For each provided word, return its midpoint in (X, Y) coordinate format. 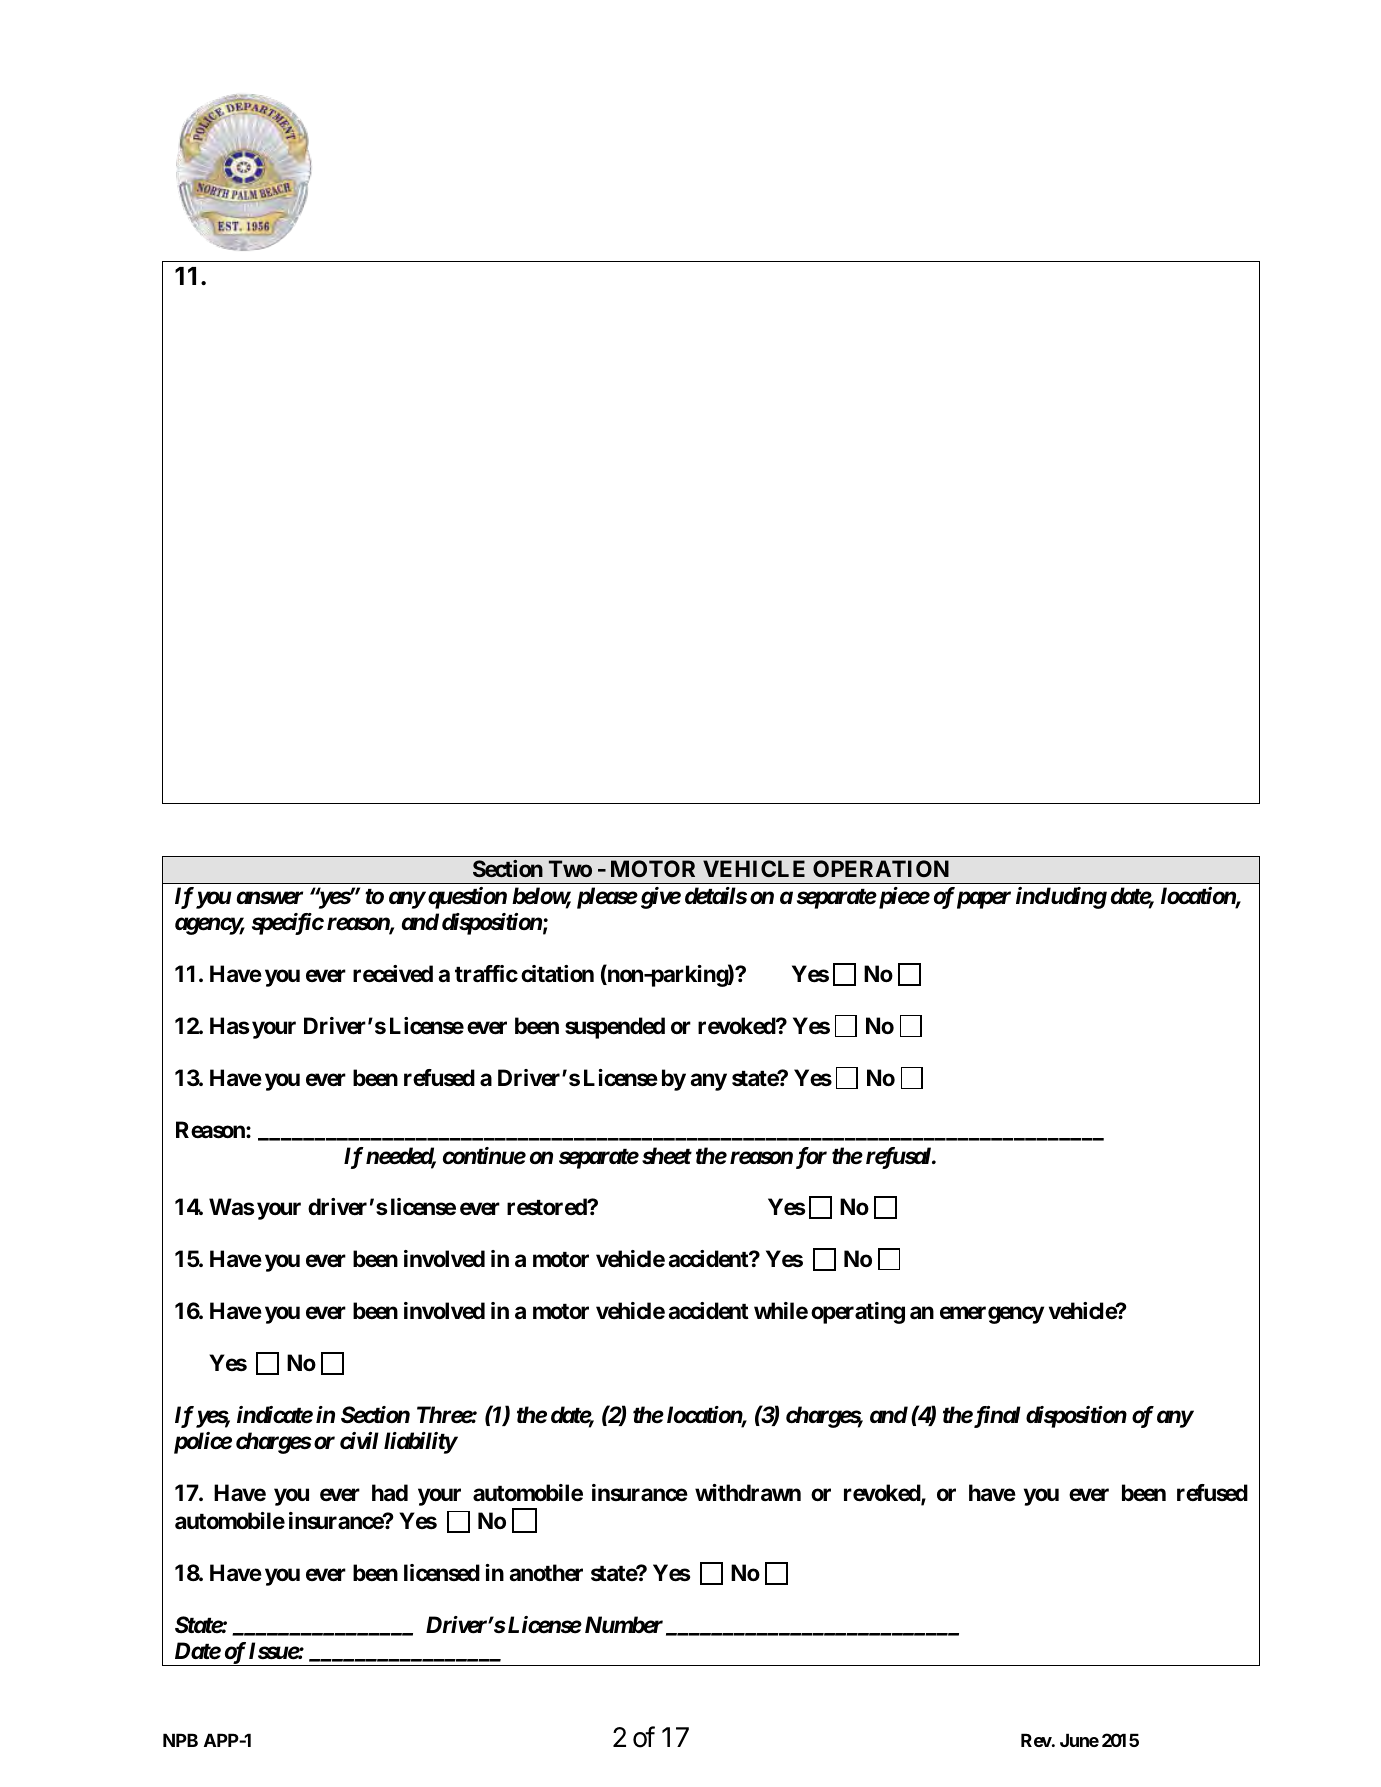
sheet (667, 1156)
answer (270, 898)
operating (858, 1313)
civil (359, 1441)
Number (624, 1625)
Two (570, 868)
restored (548, 1207)
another (546, 1573)
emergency (992, 1315)
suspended (615, 1028)
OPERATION (881, 868)
